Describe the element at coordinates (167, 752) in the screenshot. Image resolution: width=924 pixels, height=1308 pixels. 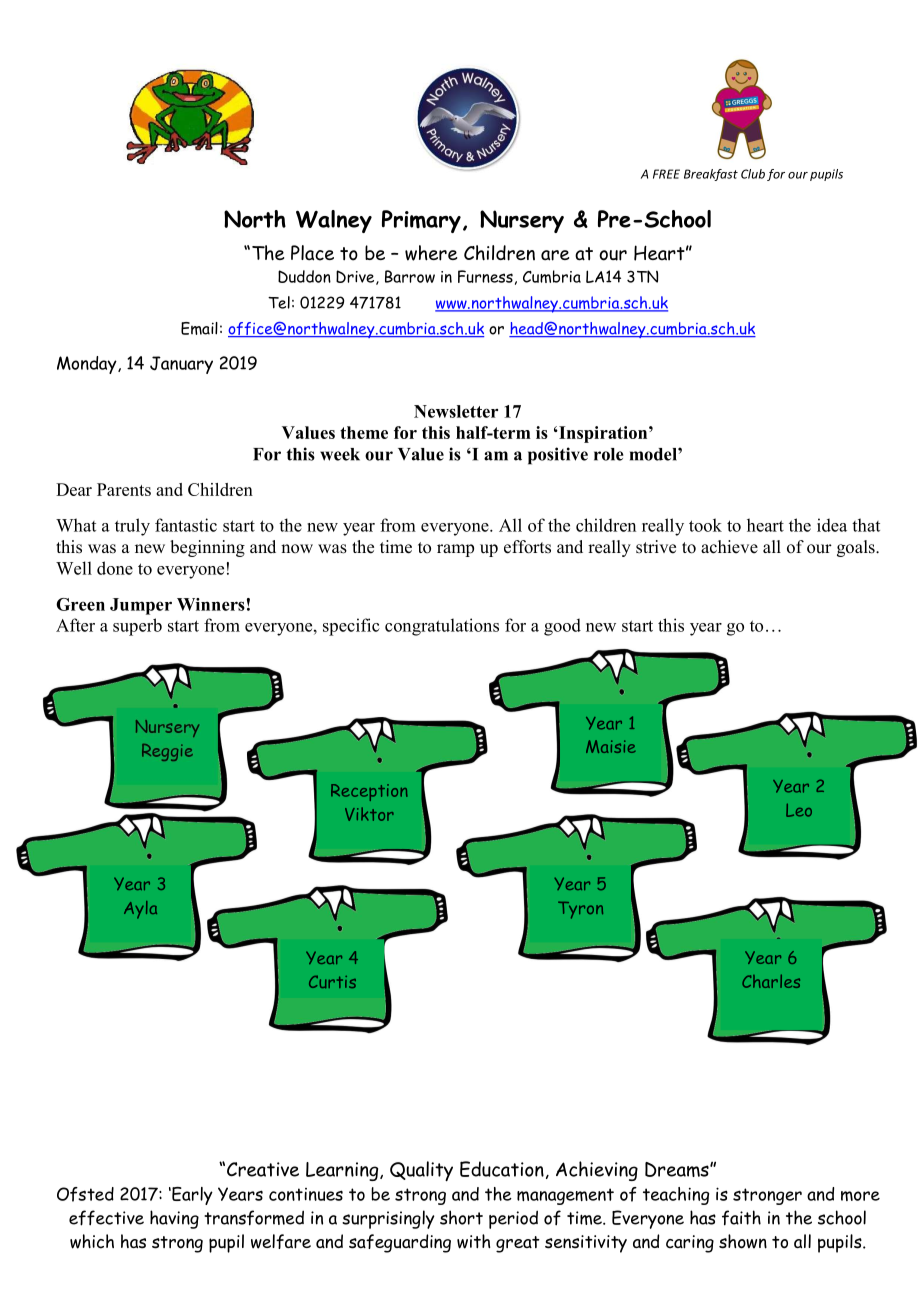
I see `Reggie` at that location.
